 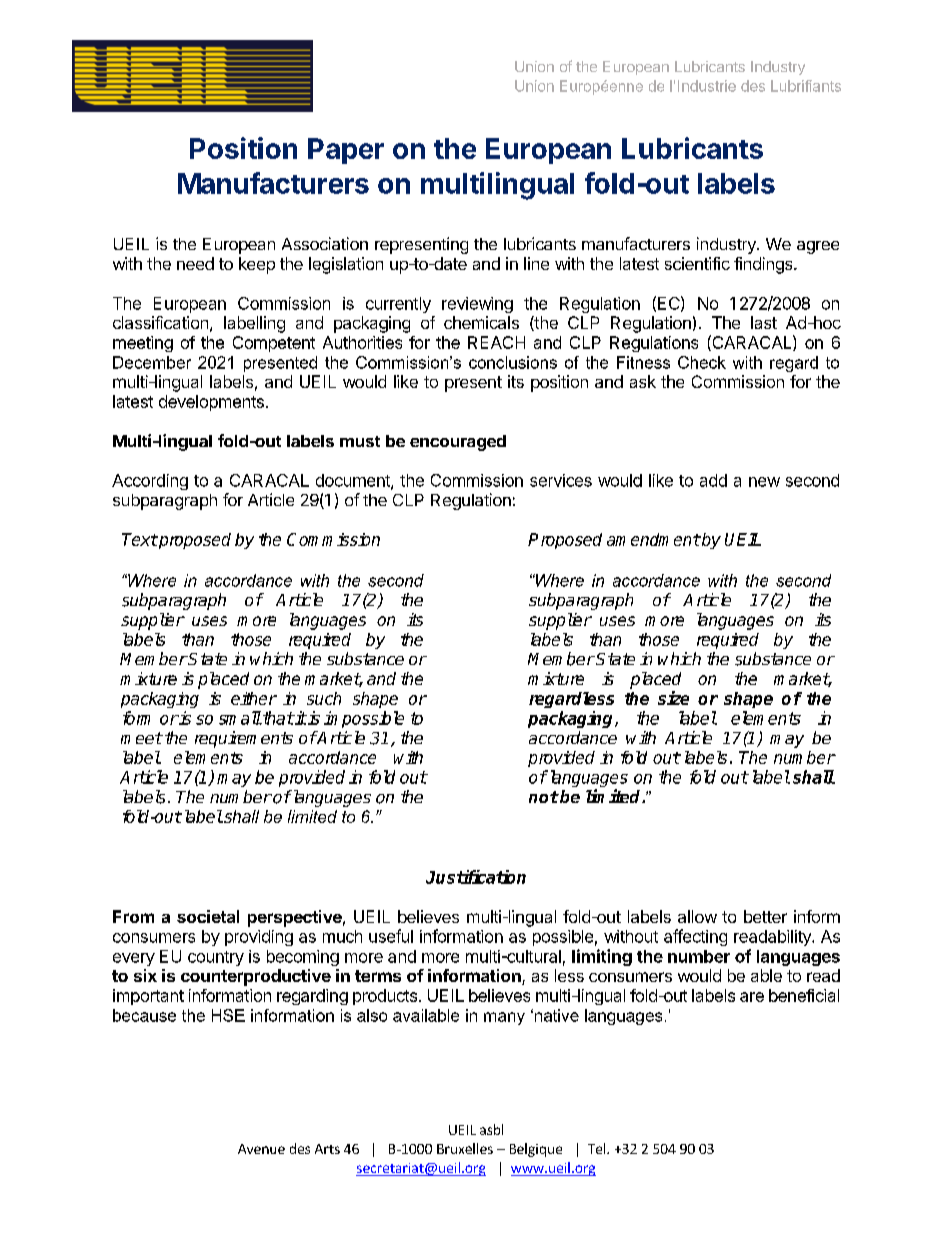 I want to click on findings, so click(x=764, y=265).
